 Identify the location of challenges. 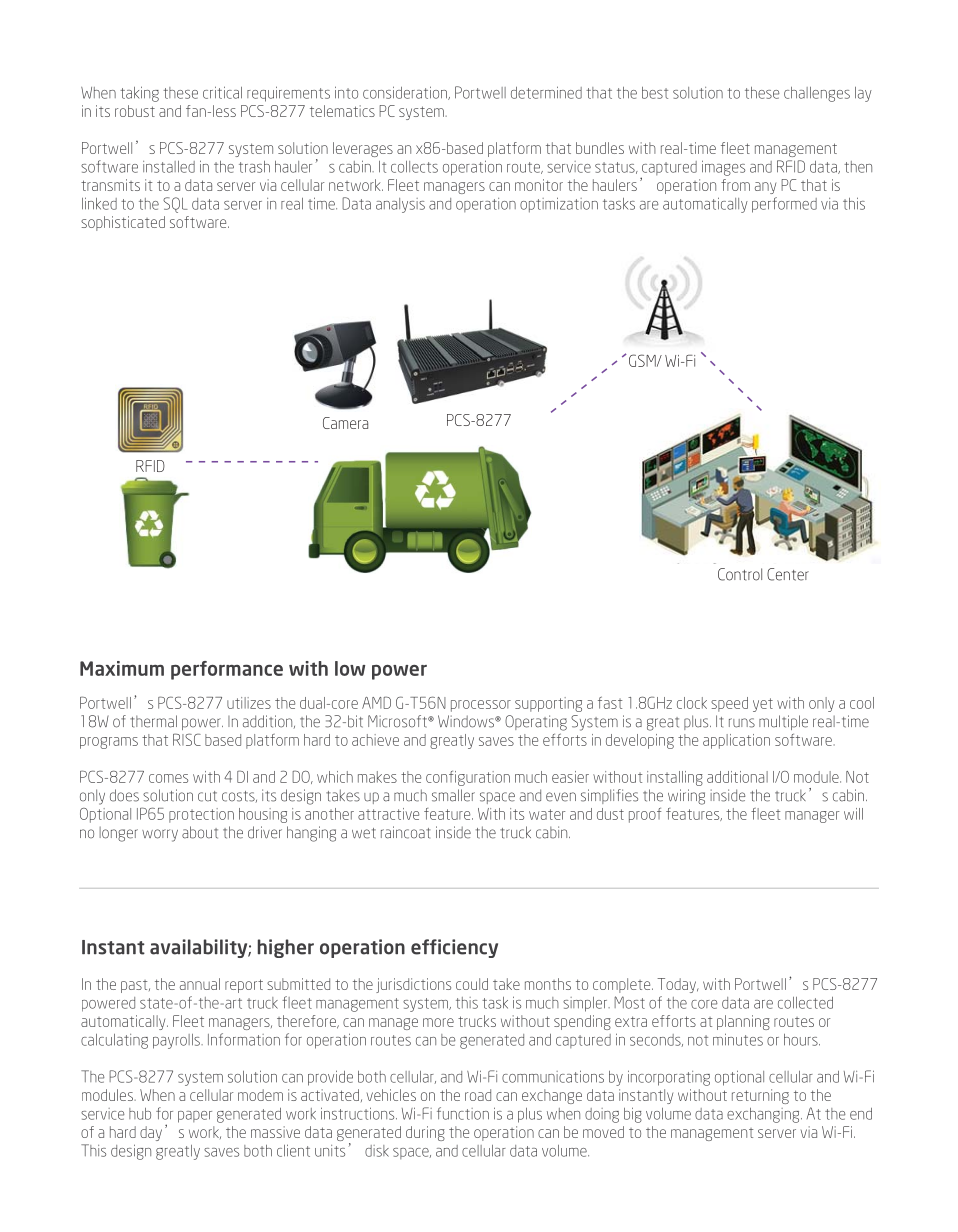
(817, 94).
